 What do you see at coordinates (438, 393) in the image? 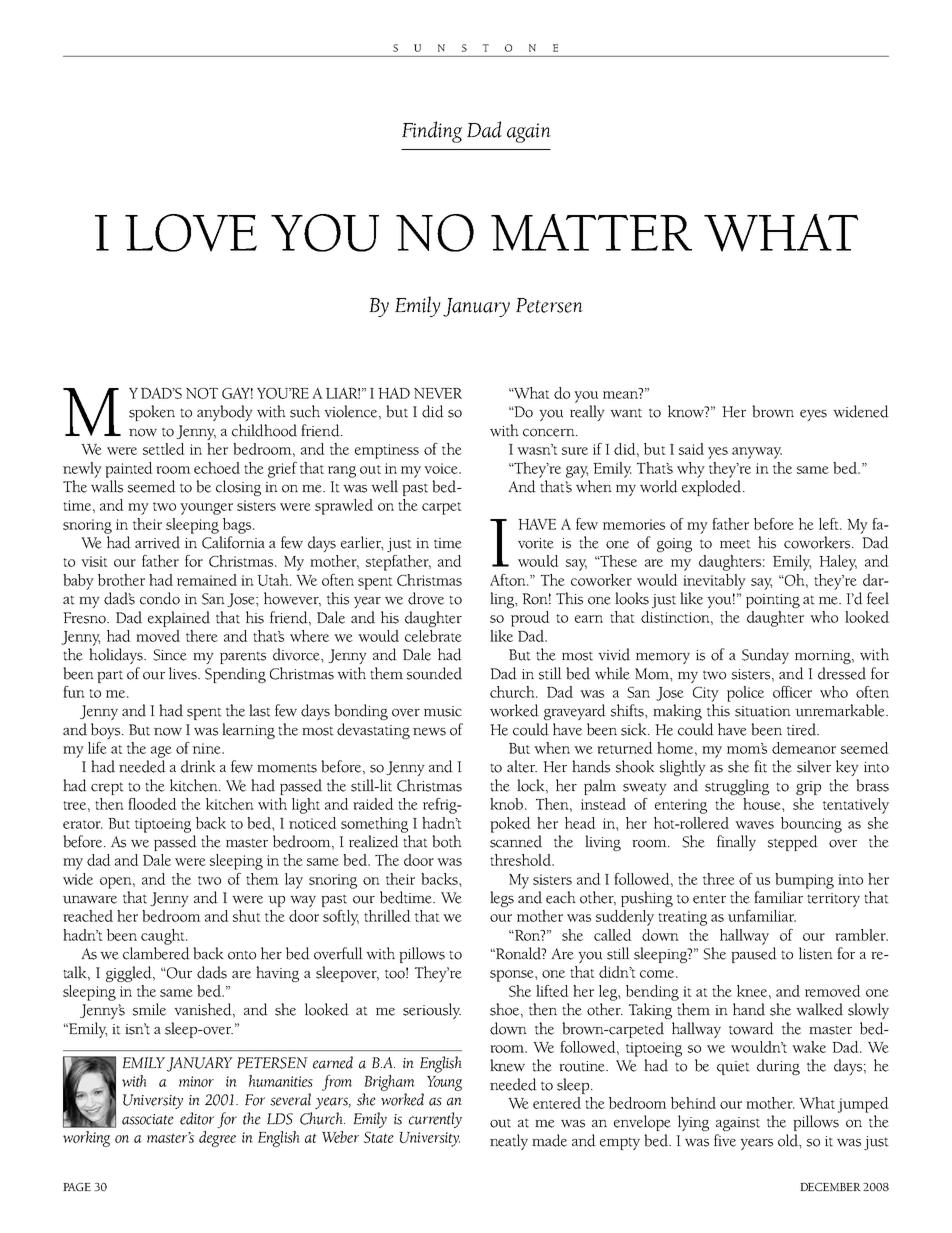
I see `NEVER` at bounding box center [438, 393].
